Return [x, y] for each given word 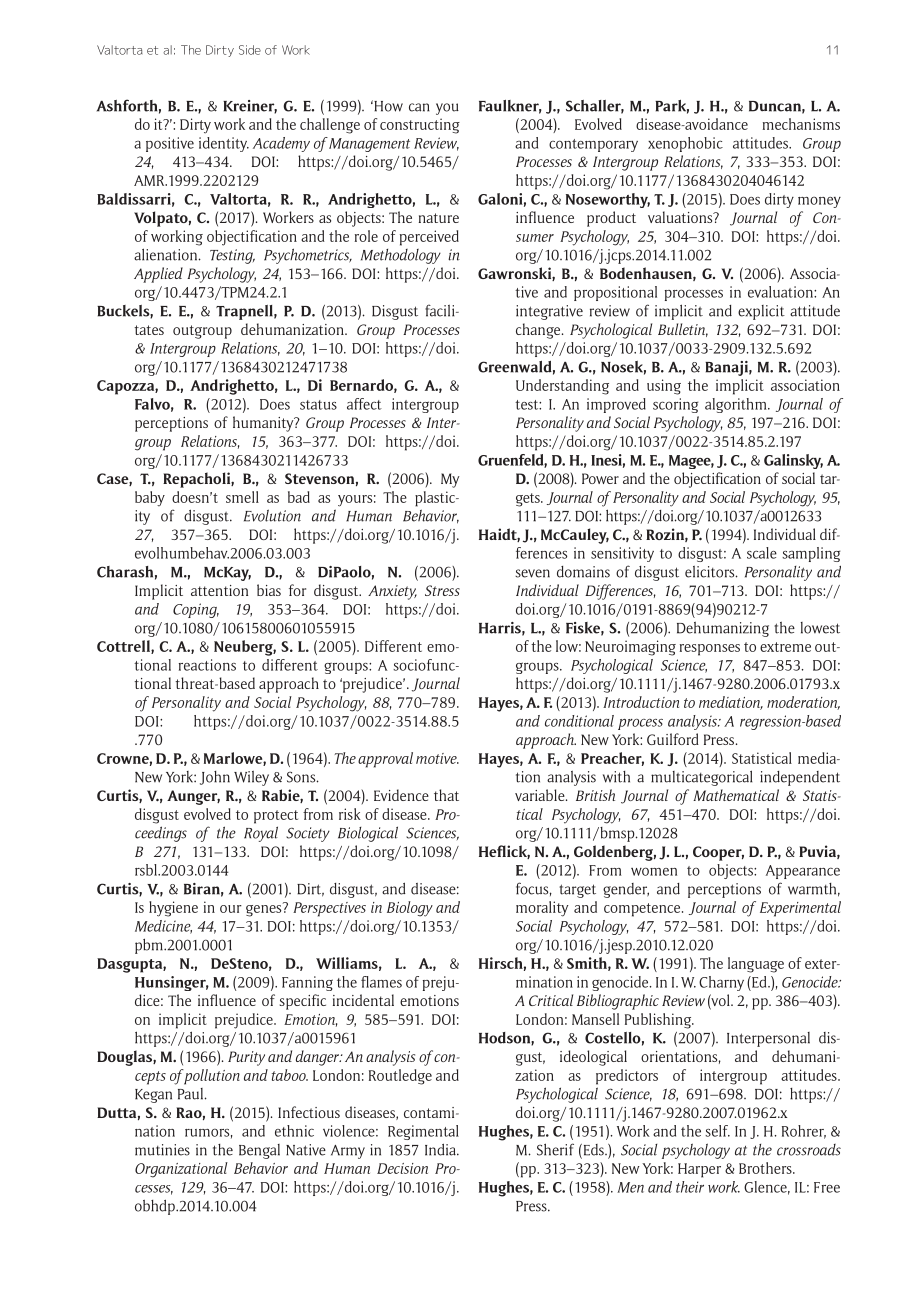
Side [250, 50]
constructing [420, 126]
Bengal [259, 1151]
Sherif [555, 1149]
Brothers [766, 1168]
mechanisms [801, 124]
